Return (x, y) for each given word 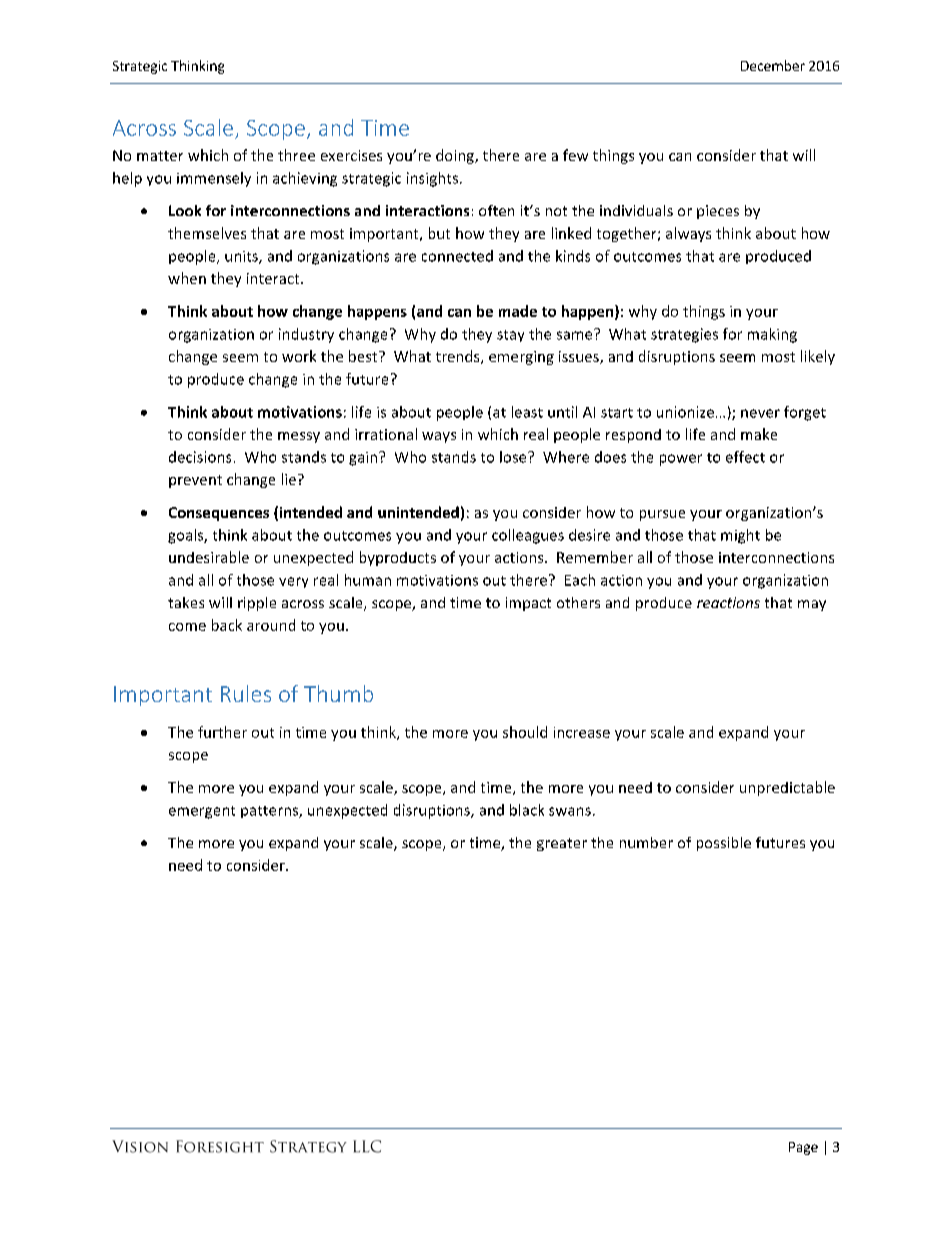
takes (186, 602)
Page (803, 1148)
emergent (202, 812)
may (812, 605)
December (773, 65)
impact (528, 604)
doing (456, 156)
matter (160, 156)
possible (724, 844)
